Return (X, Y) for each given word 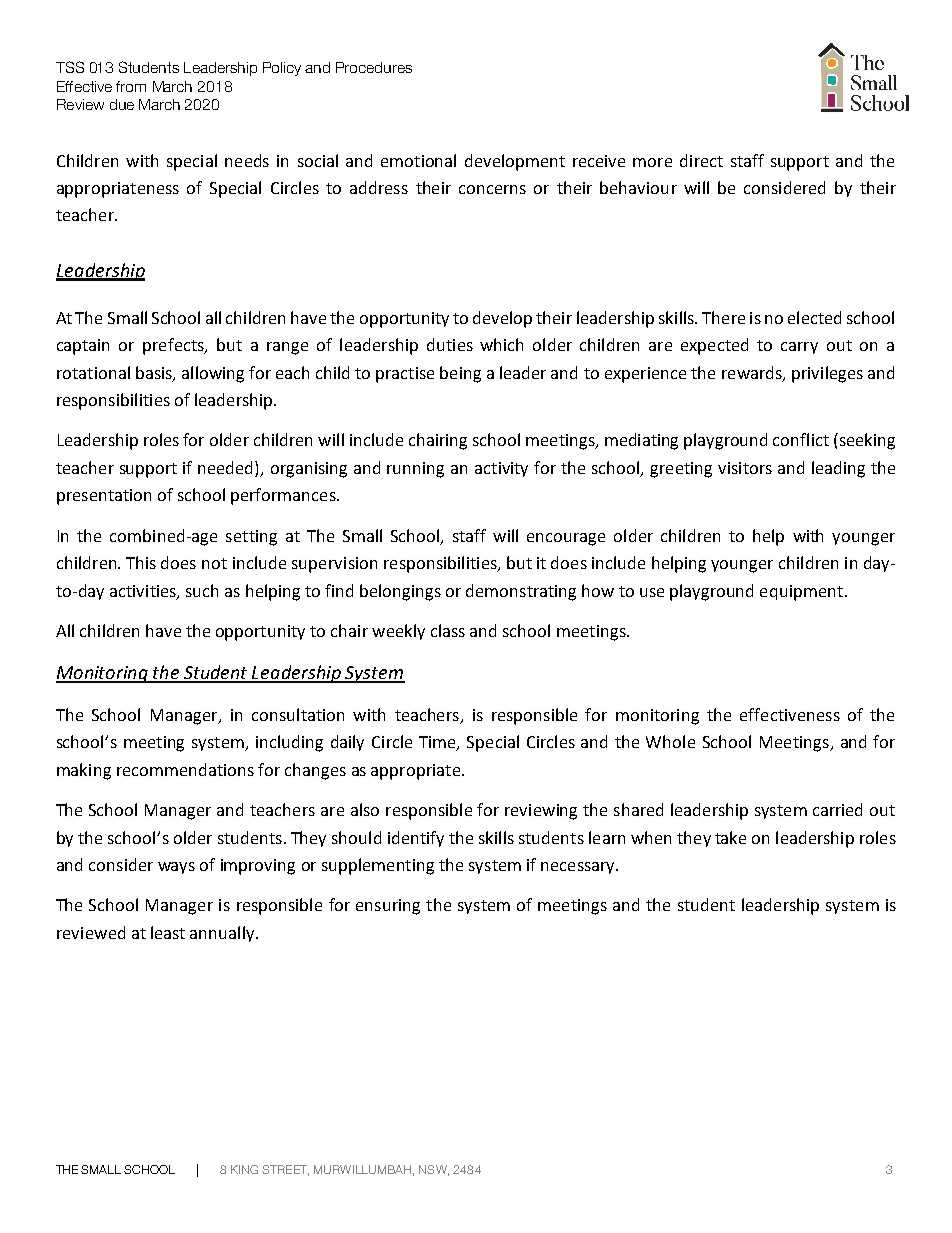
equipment (803, 593)
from (131, 86)
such (202, 590)
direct (701, 160)
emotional (418, 160)
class (448, 630)
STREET (285, 1170)
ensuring (388, 907)
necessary (579, 868)
